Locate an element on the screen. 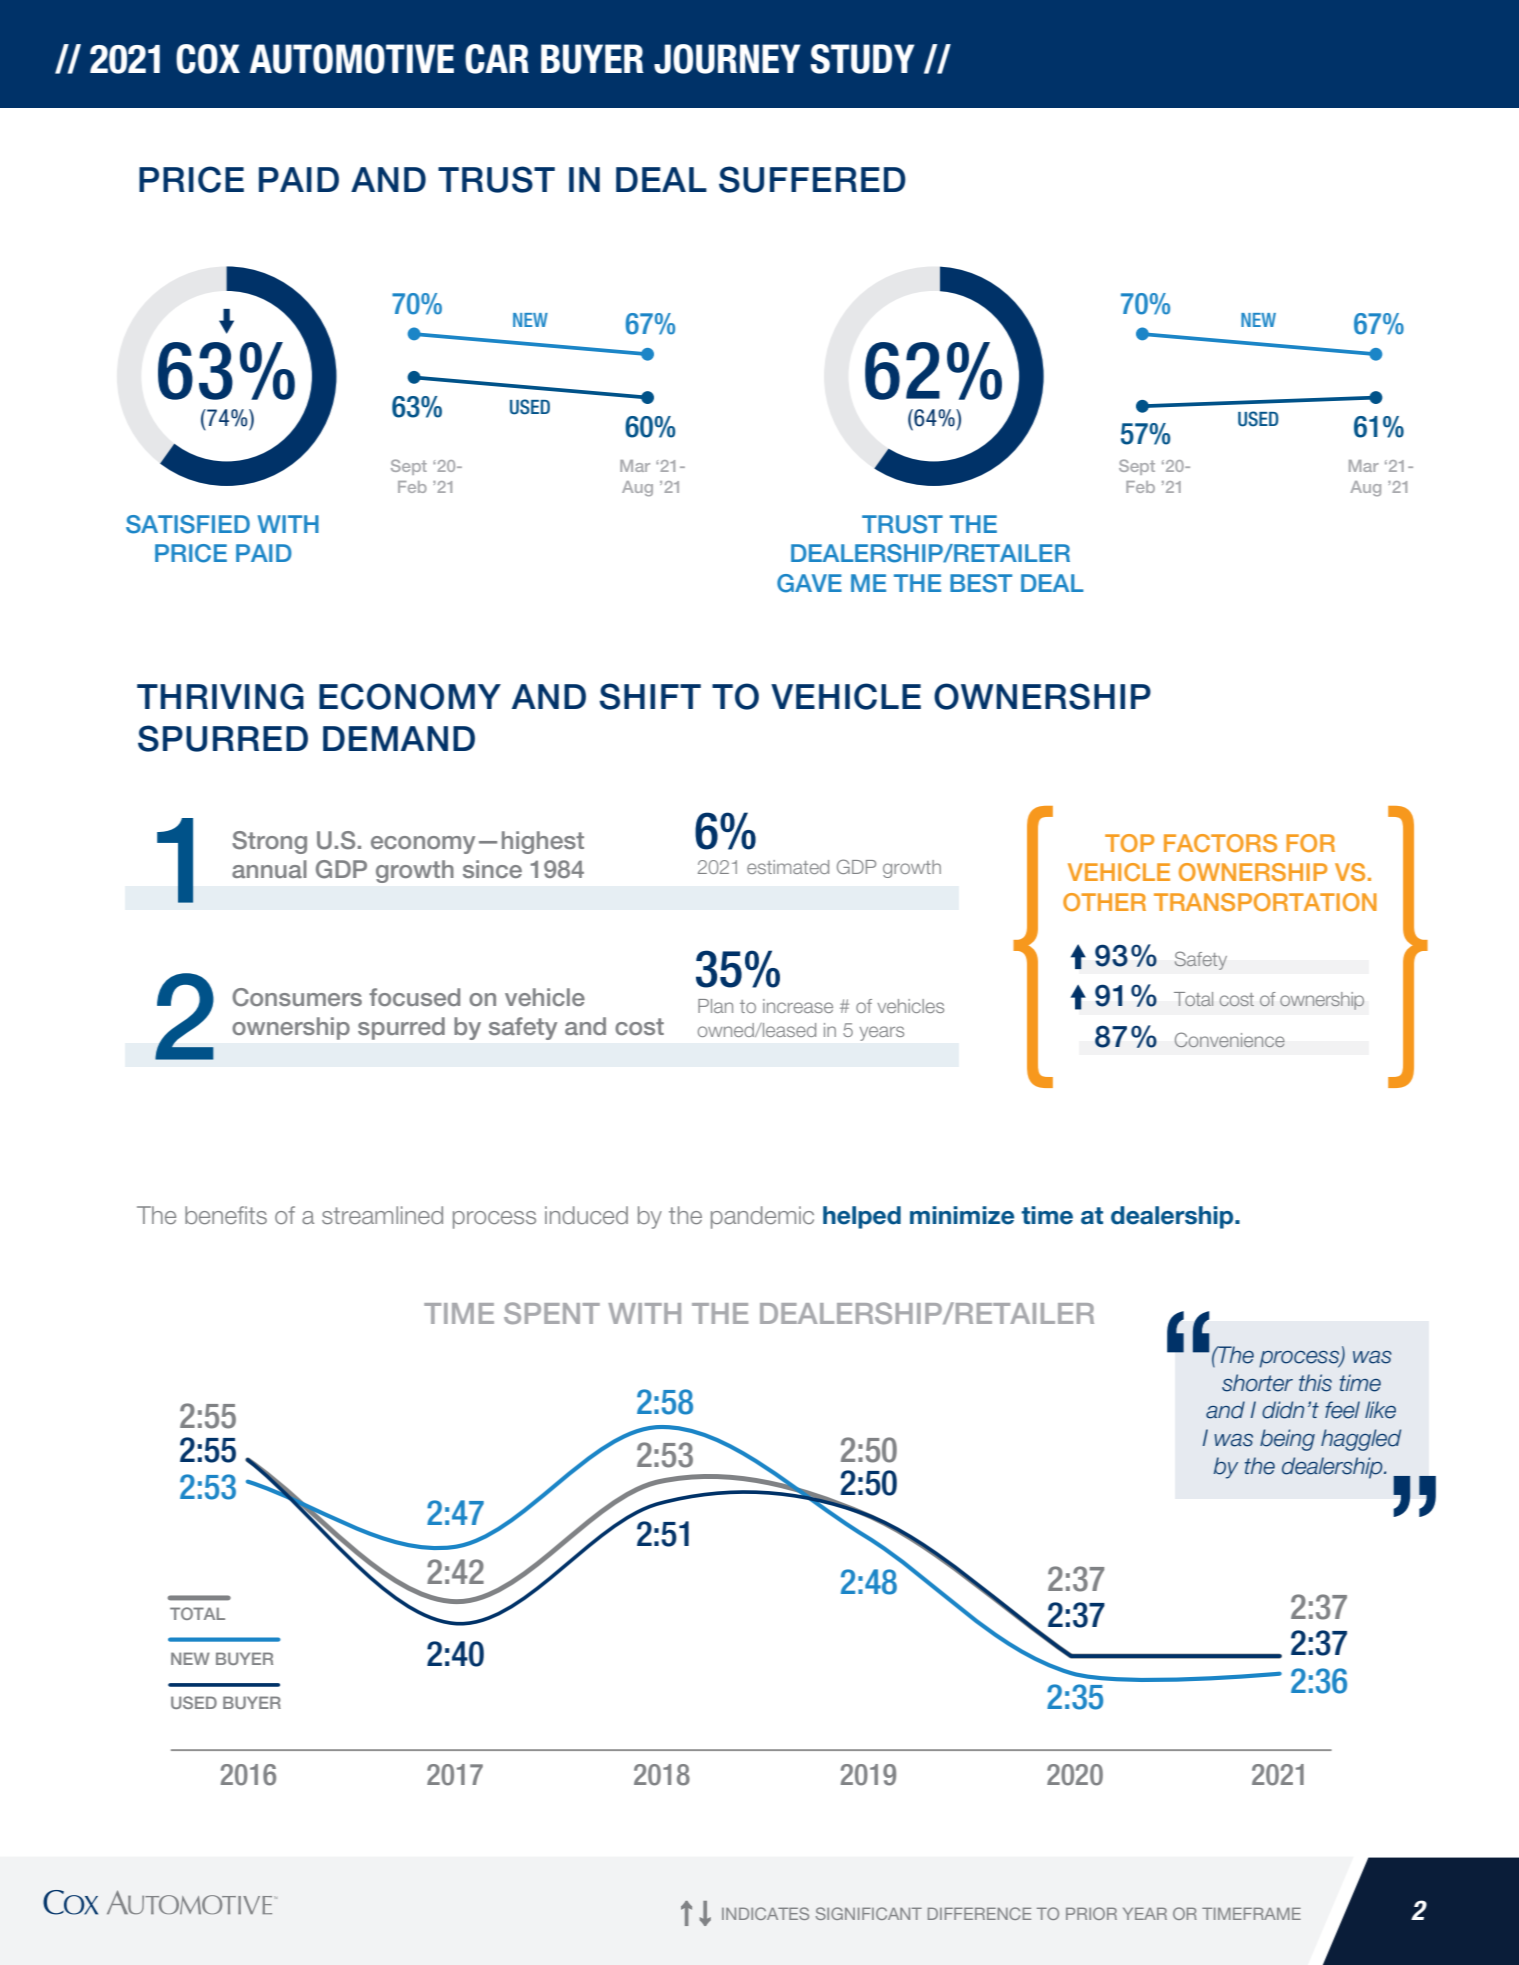 This screenshot has height=1965, width=1519. Consumers is located at coordinates (297, 997).
